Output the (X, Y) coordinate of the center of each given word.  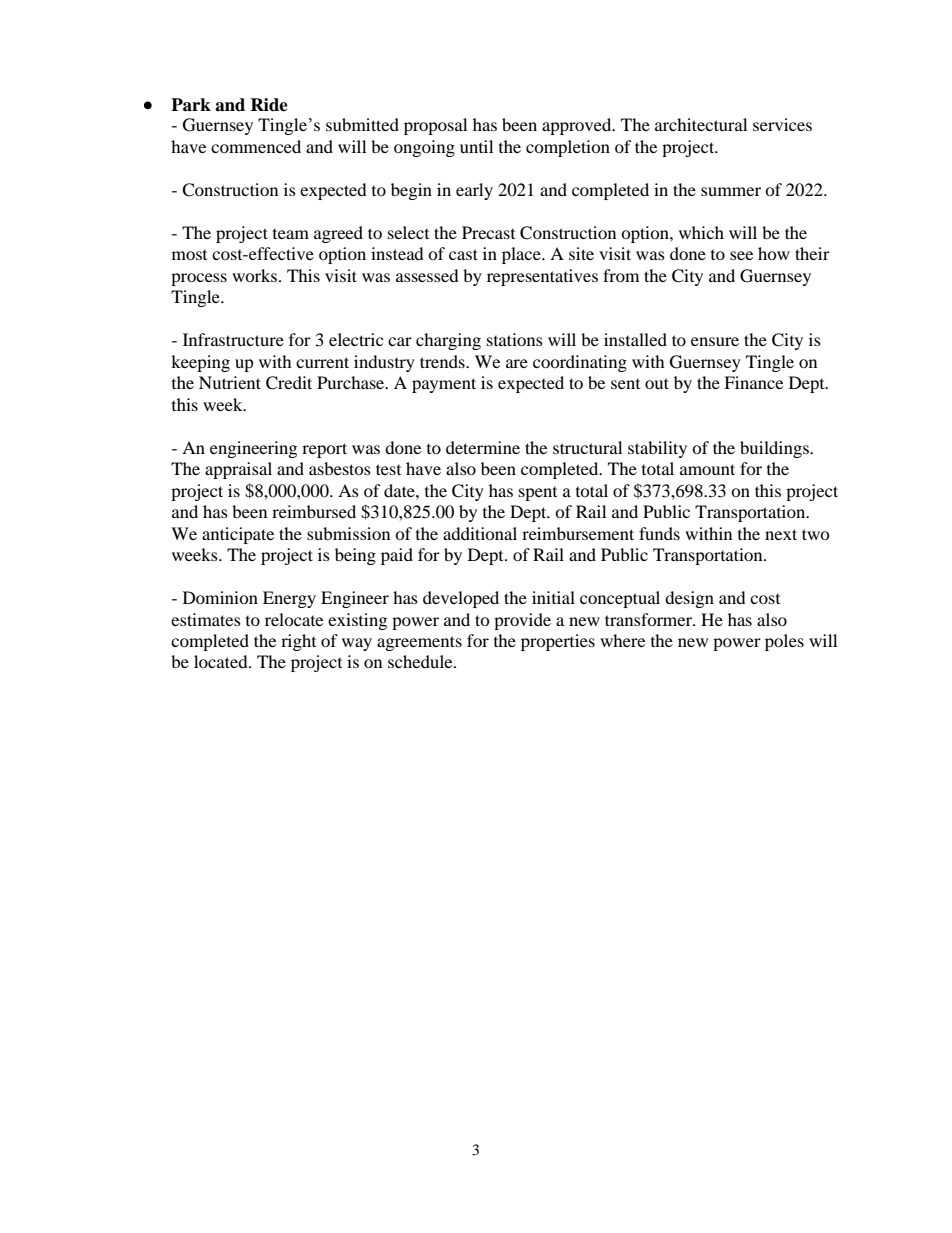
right (298, 642)
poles (784, 642)
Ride (269, 105)
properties (558, 642)
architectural (701, 124)
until (476, 146)
